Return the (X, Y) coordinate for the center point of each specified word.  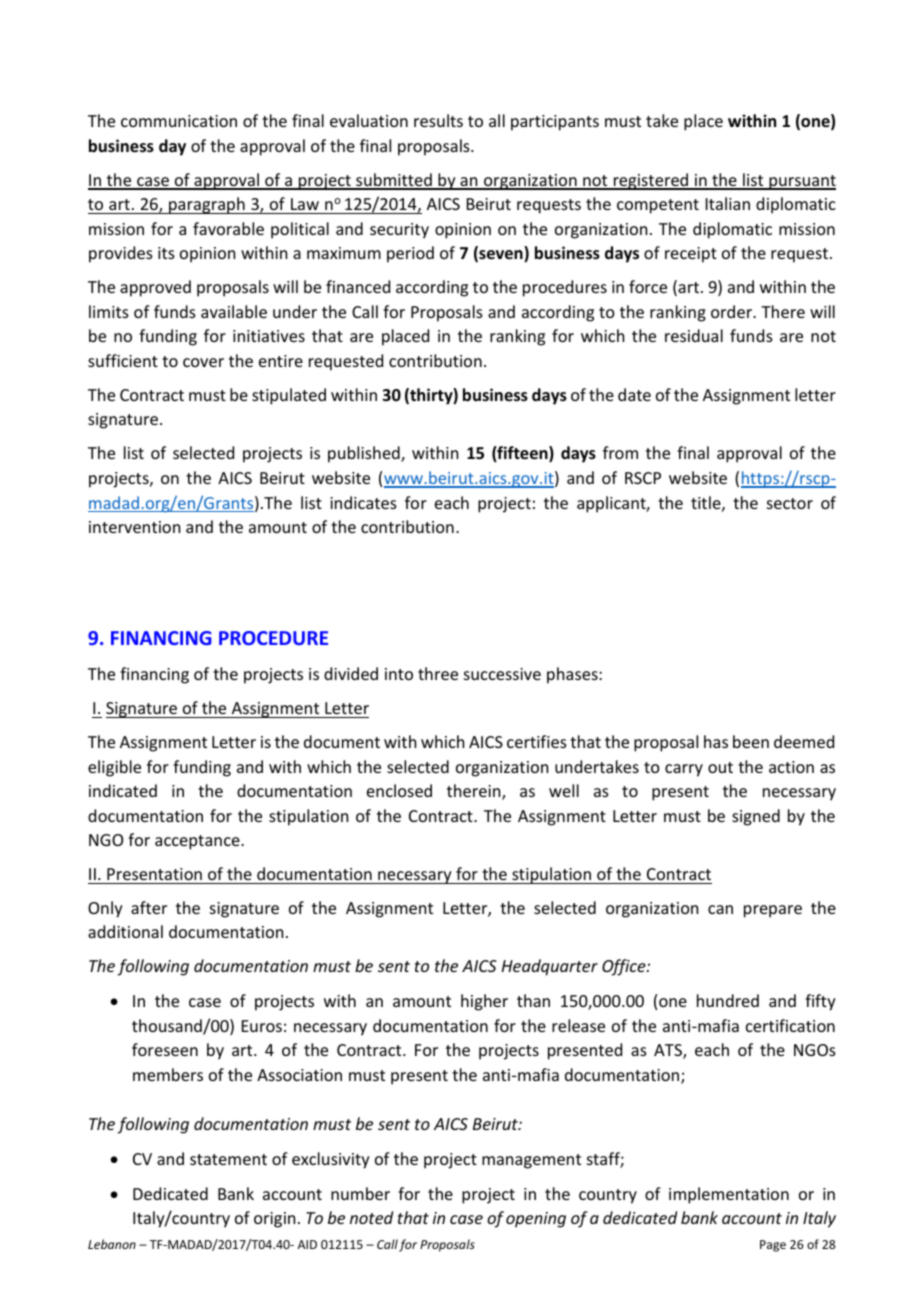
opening (536, 1220)
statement (228, 1159)
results (438, 120)
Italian (728, 203)
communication (179, 121)
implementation (729, 1195)
